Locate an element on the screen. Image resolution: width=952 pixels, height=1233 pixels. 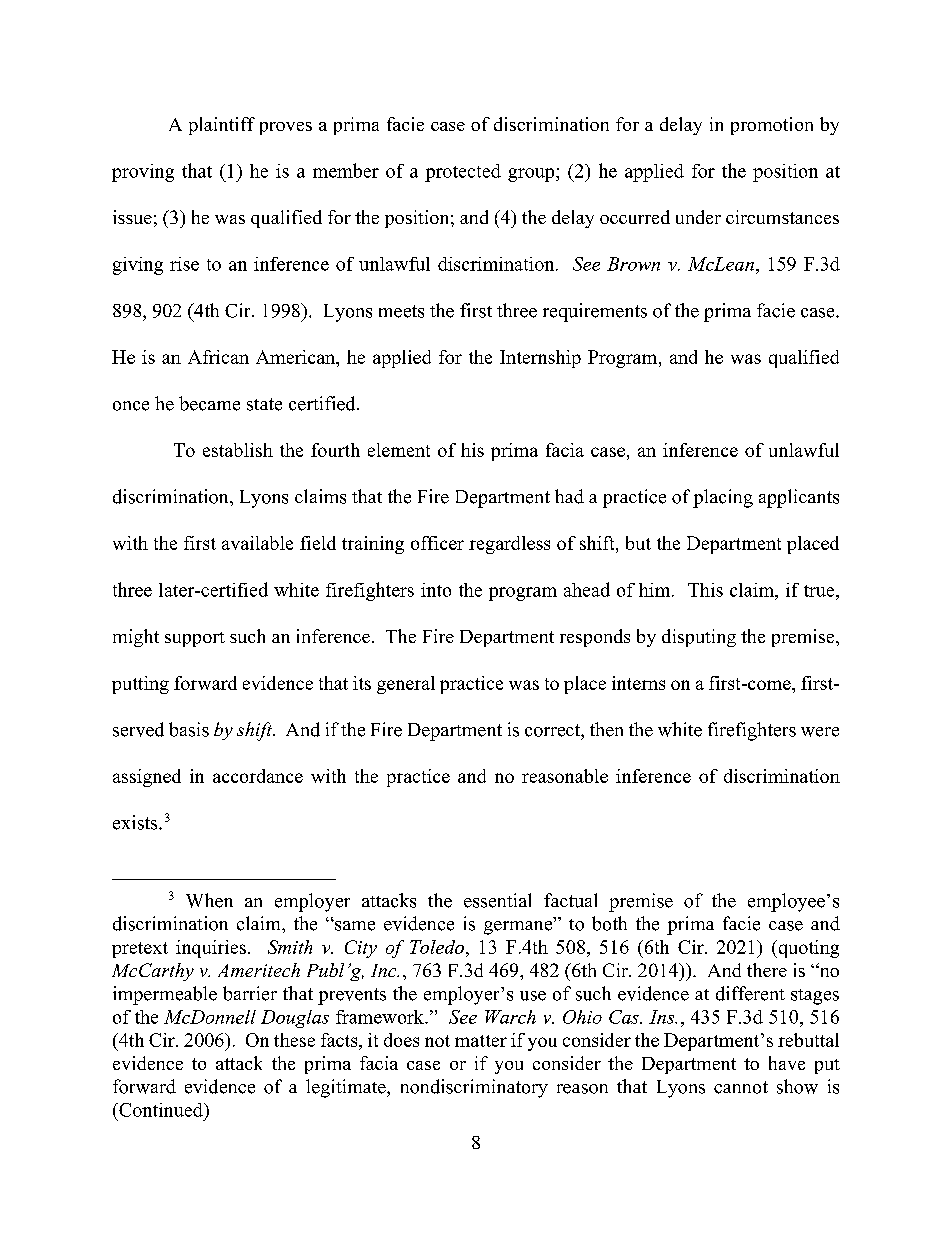
protected is located at coordinates (463, 173).
